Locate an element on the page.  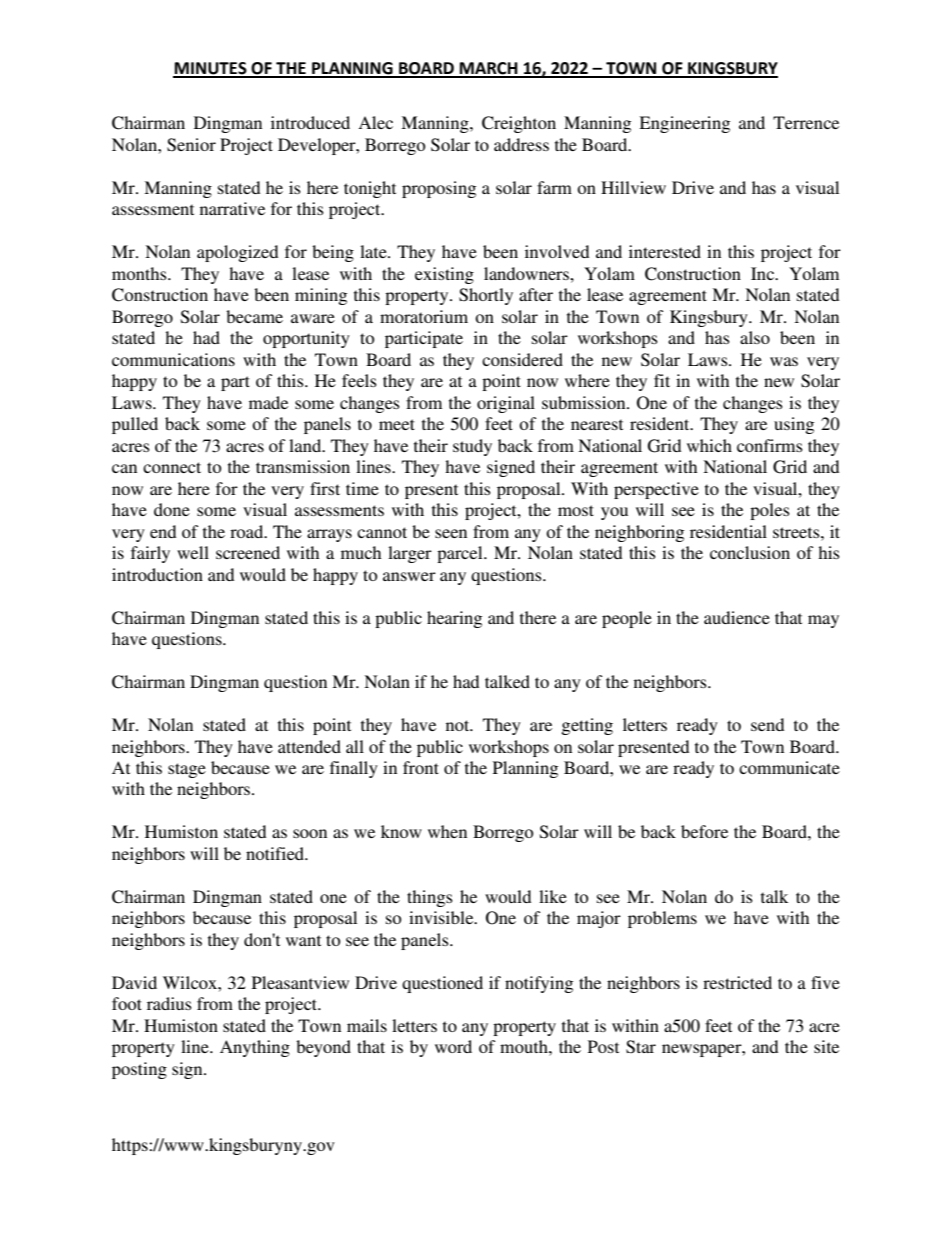
audience is located at coordinates (737, 617).
